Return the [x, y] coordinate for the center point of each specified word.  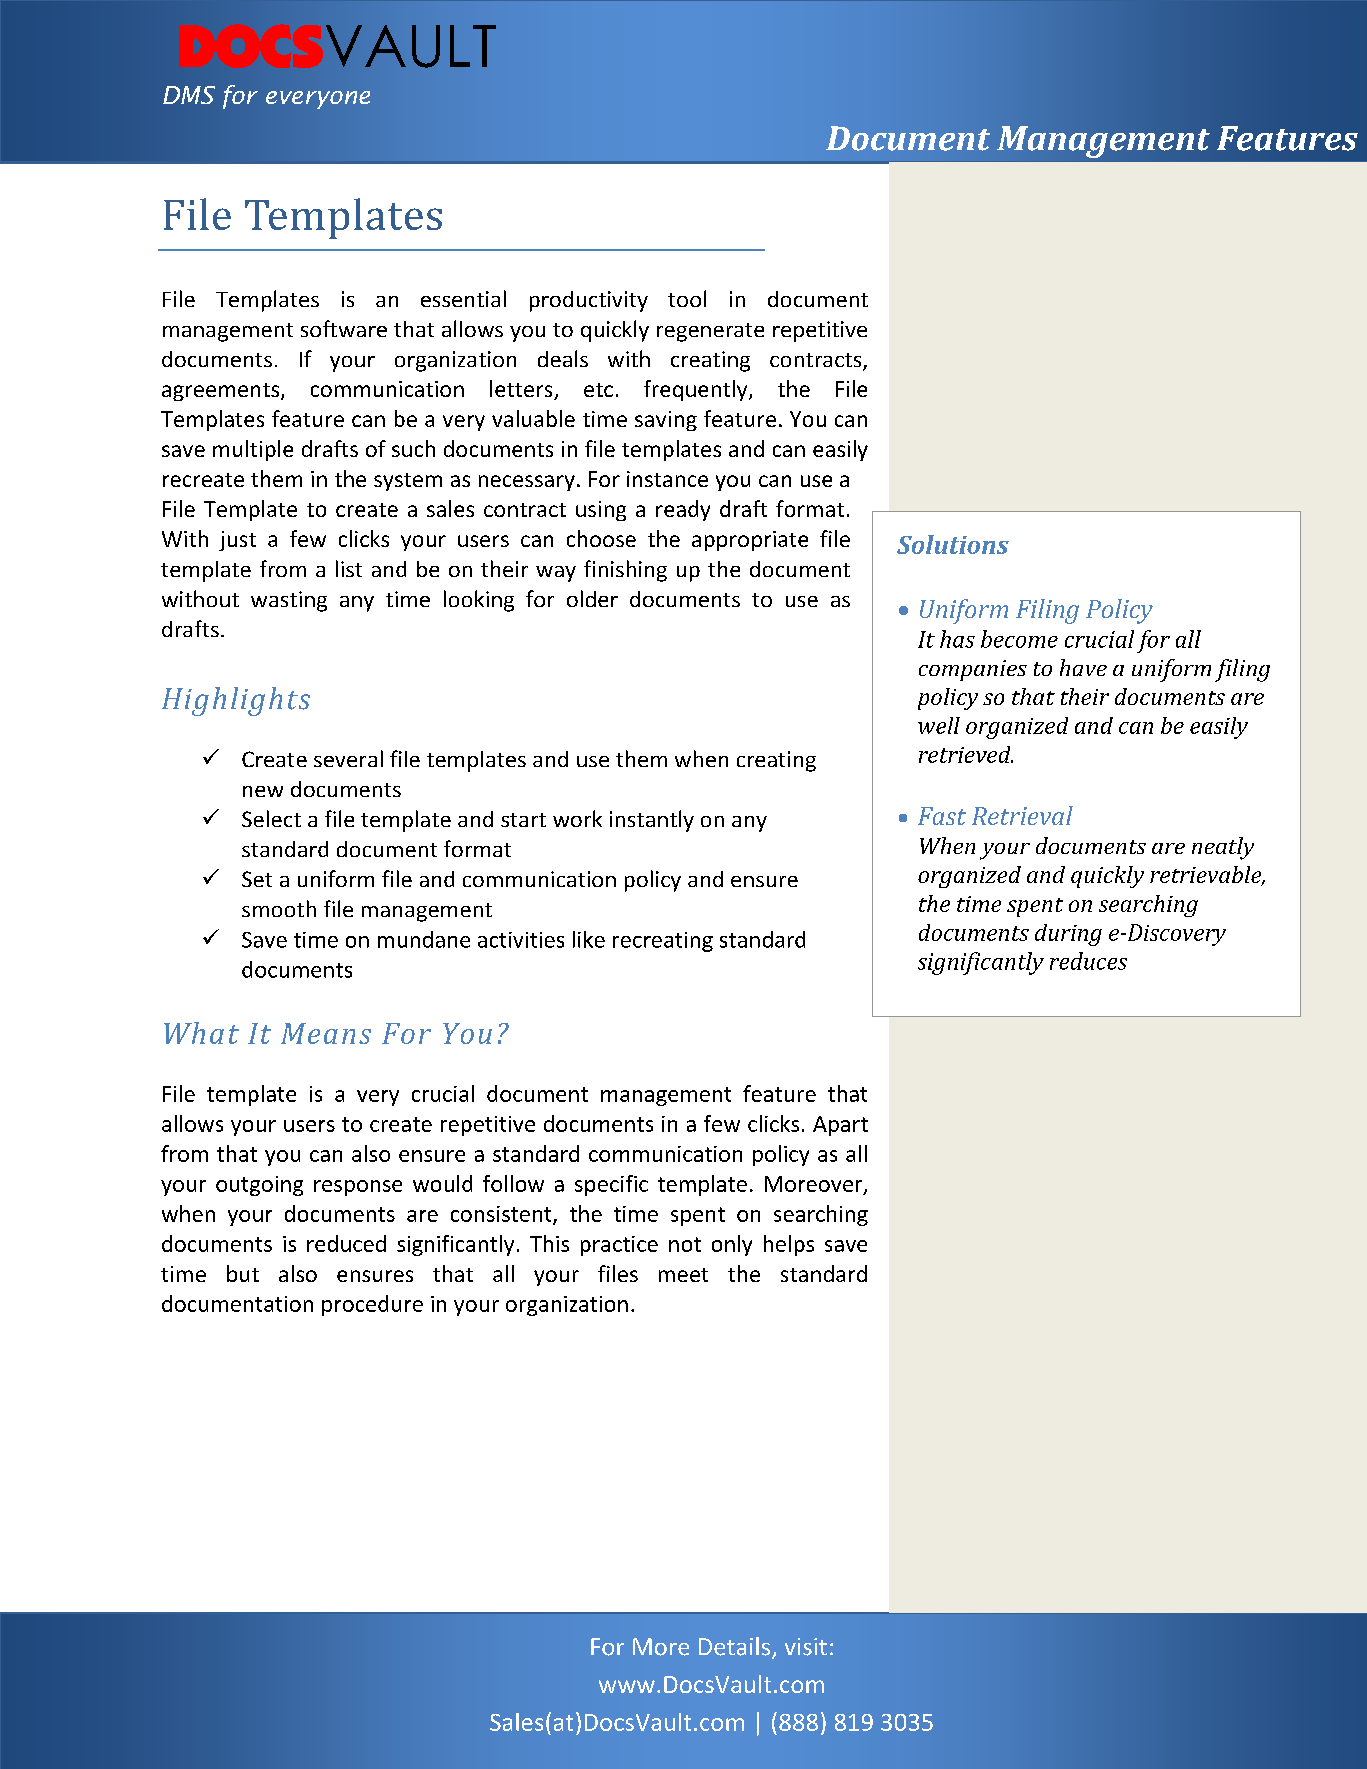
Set [257, 879]
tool [687, 298]
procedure [372, 1305]
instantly [652, 821]
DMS [189, 95]
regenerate [710, 332]
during [1068, 935]
